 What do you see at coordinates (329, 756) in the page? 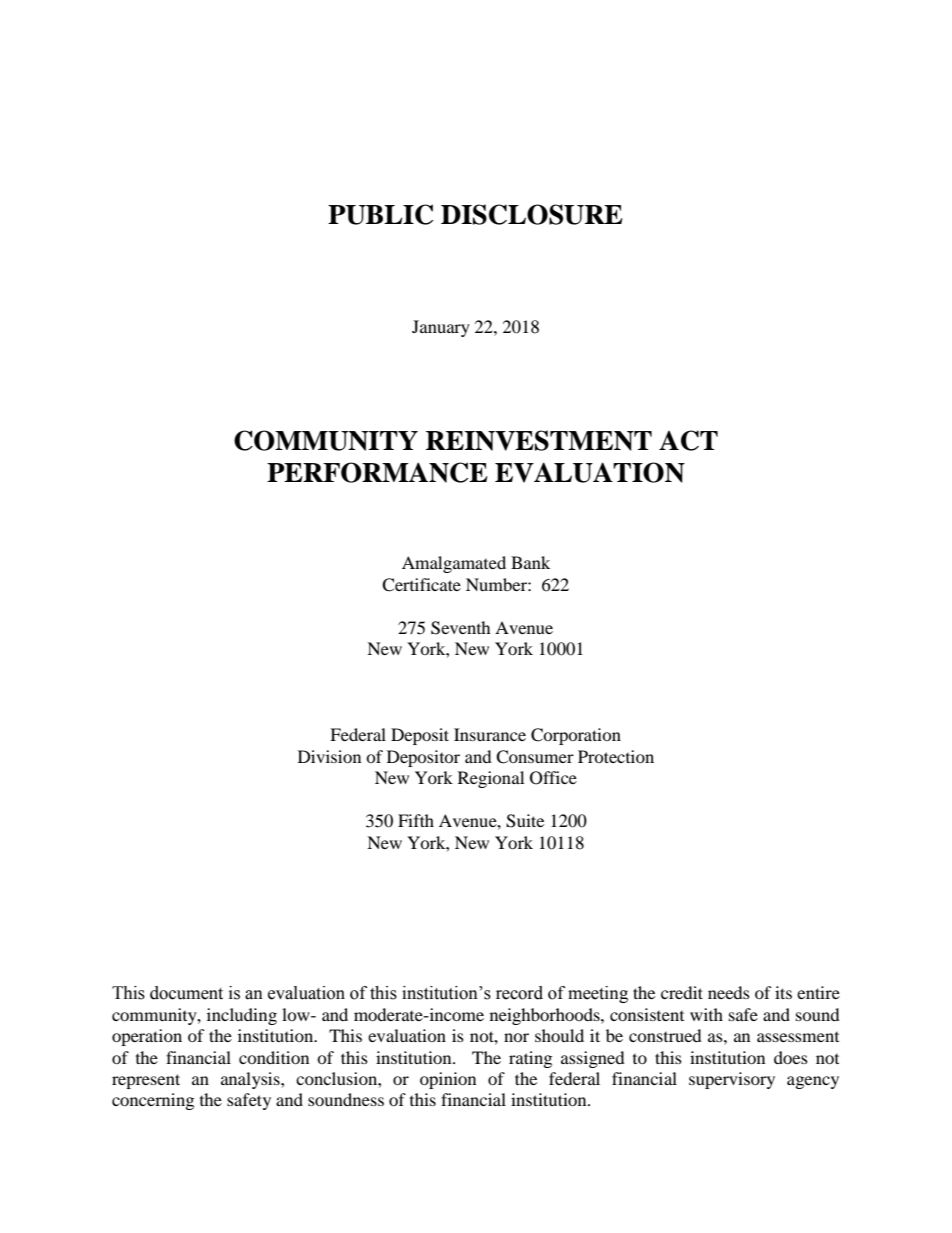
I see `Division` at bounding box center [329, 756].
